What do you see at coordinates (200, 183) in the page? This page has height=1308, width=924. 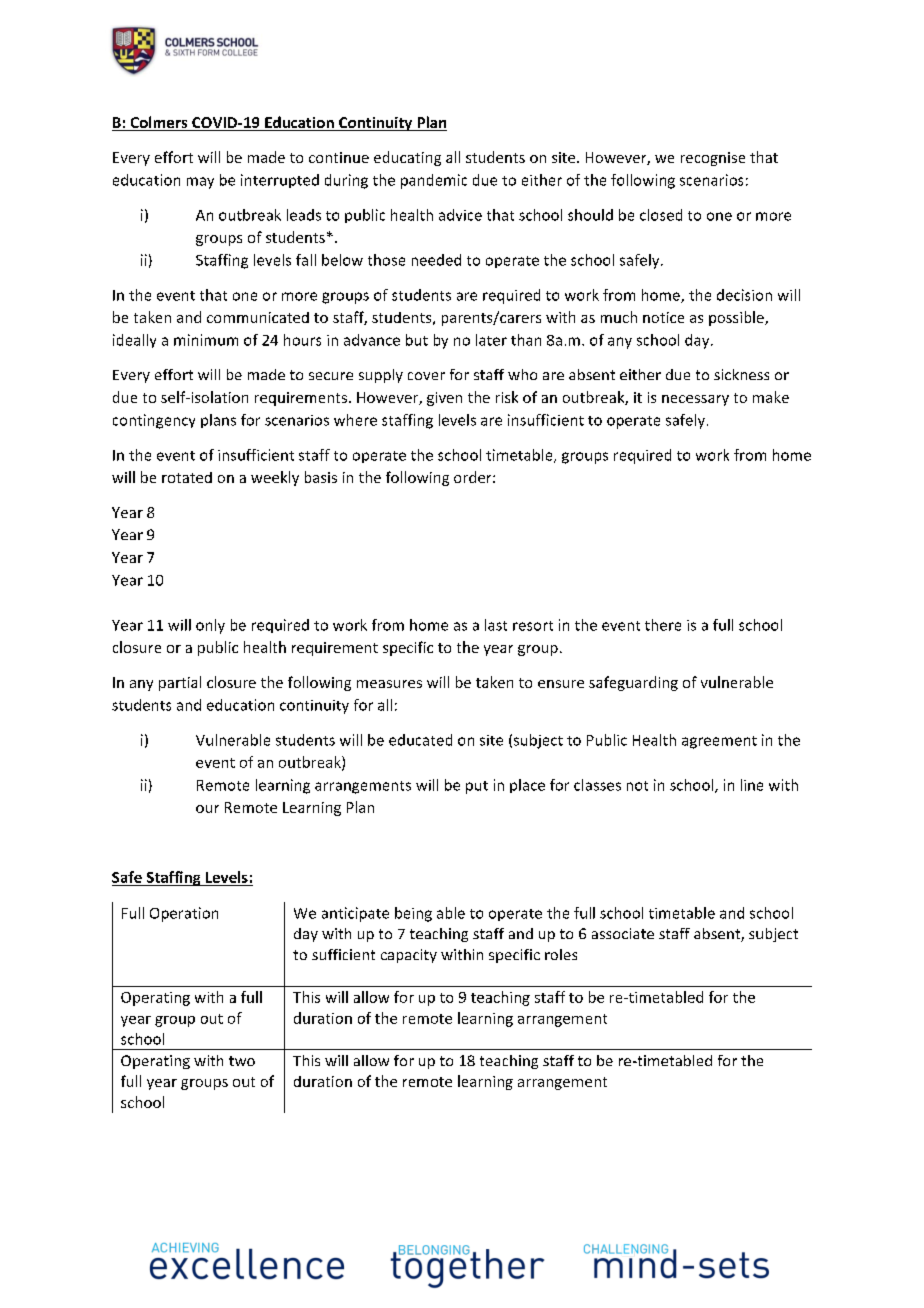 I see `may` at bounding box center [200, 183].
